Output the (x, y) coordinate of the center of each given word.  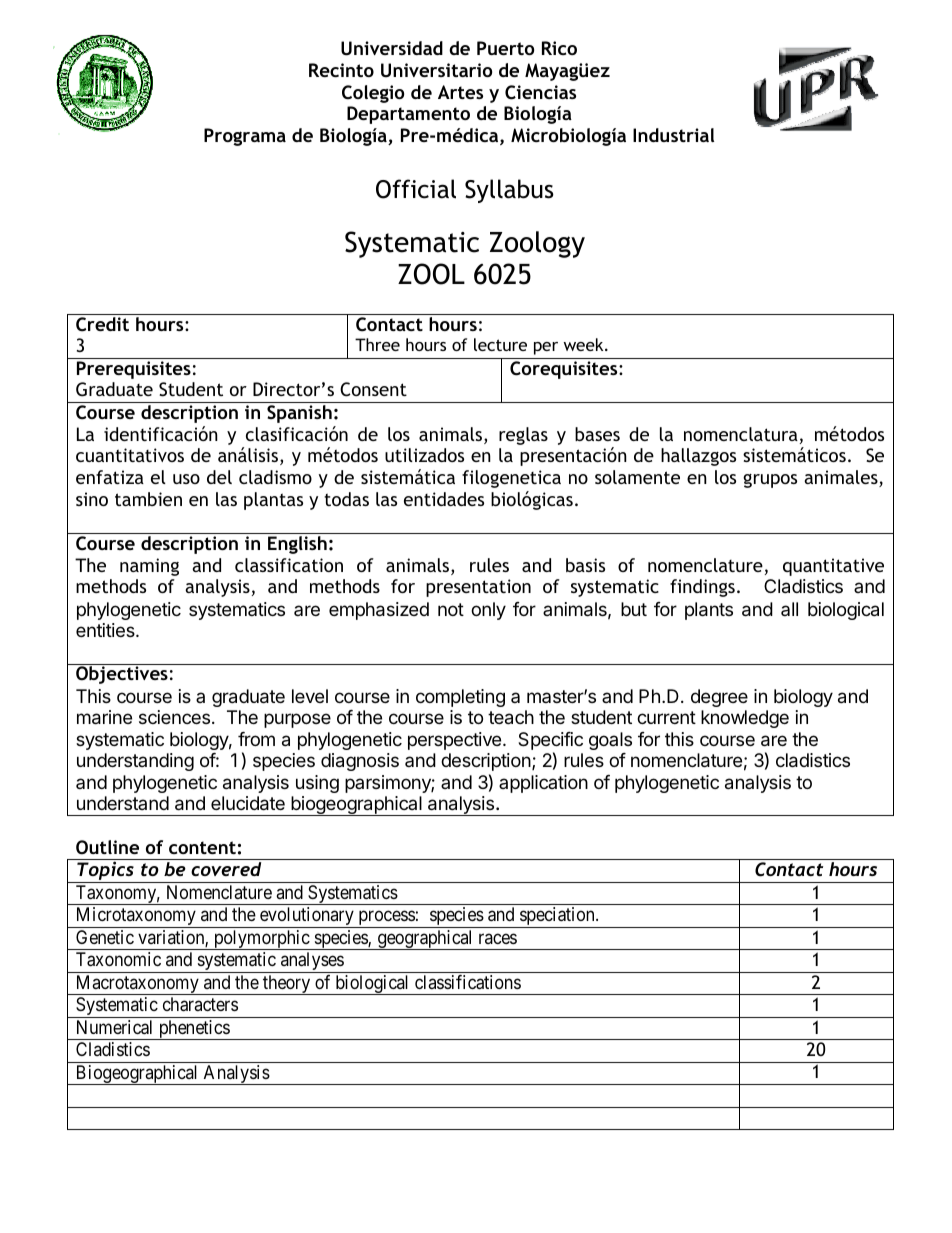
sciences (176, 717)
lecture (500, 344)
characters (200, 1004)
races (498, 938)
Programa (245, 137)
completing (460, 698)
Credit (102, 324)
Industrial (673, 135)
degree (719, 698)
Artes (460, 92)
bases (597, 434)
